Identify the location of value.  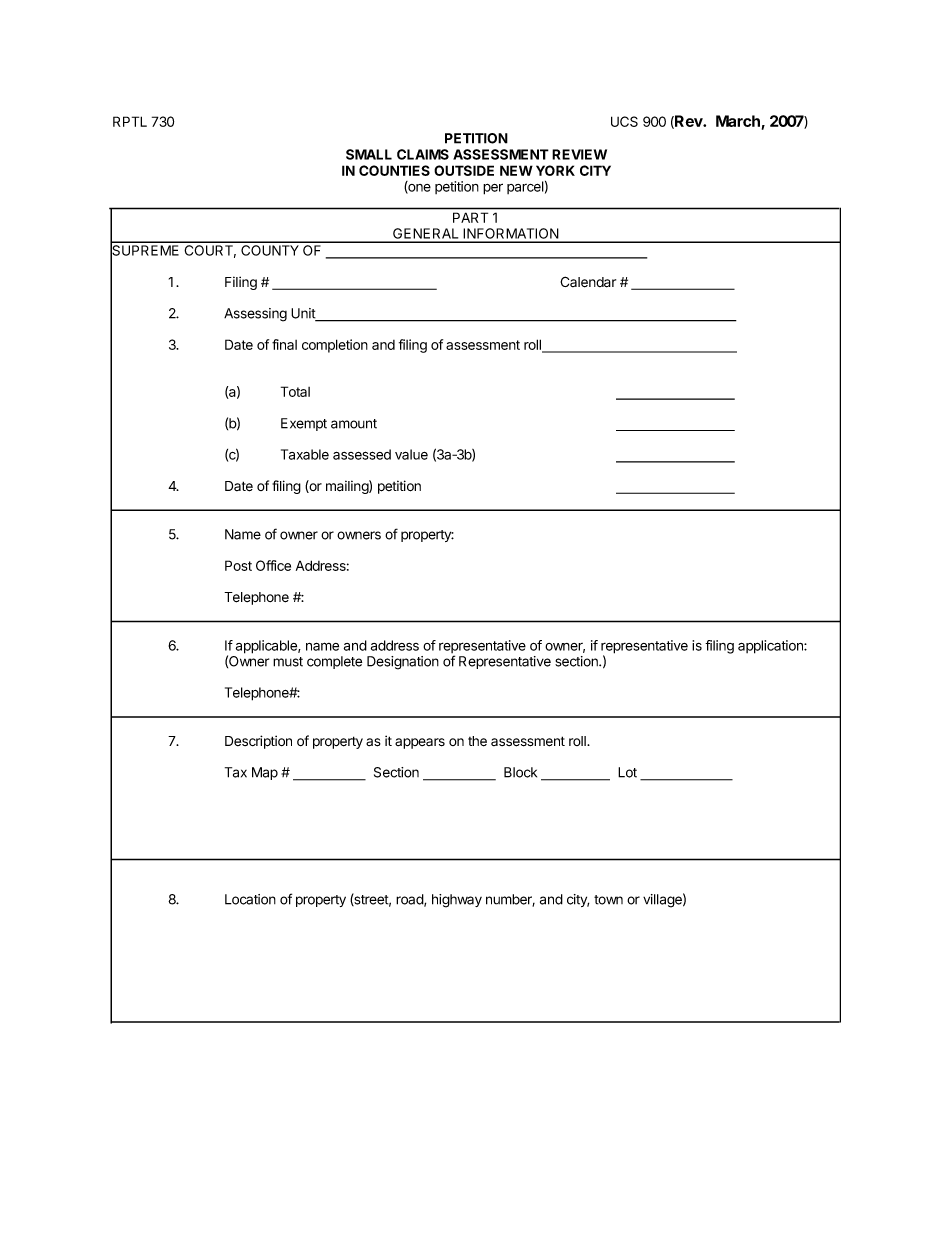
(411, 454).
